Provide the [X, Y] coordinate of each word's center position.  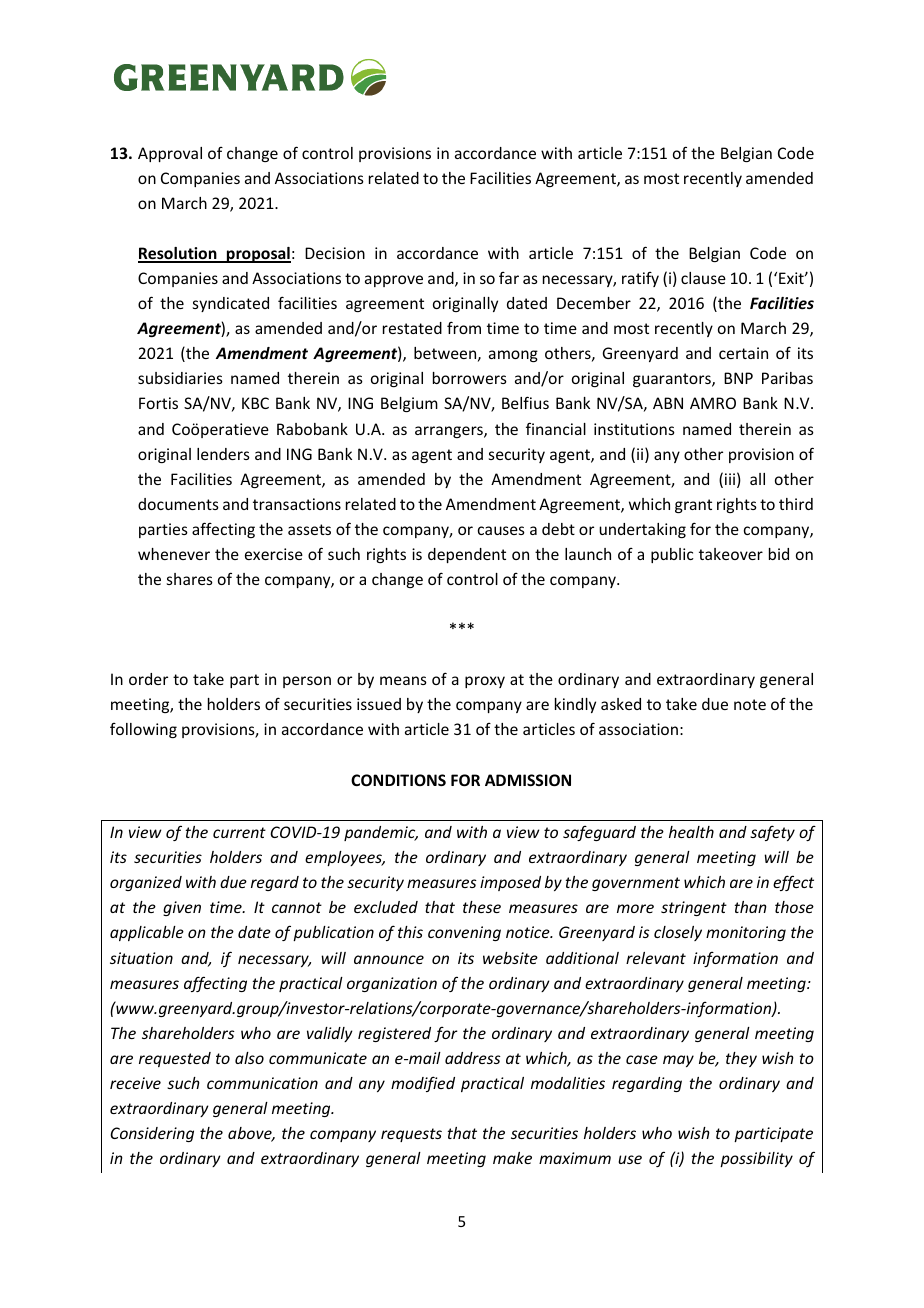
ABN [668, 403]
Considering [152, 1134]
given [182, 908]
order [148, 679]
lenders [223, 454]
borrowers [470, 378]
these [482, 907]
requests [411, 1135]
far [509, 278]
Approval [170, 154]
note [750, 704]
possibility [756, 1159]
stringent [694, 908]
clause [703, 278]
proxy [485, 682]
